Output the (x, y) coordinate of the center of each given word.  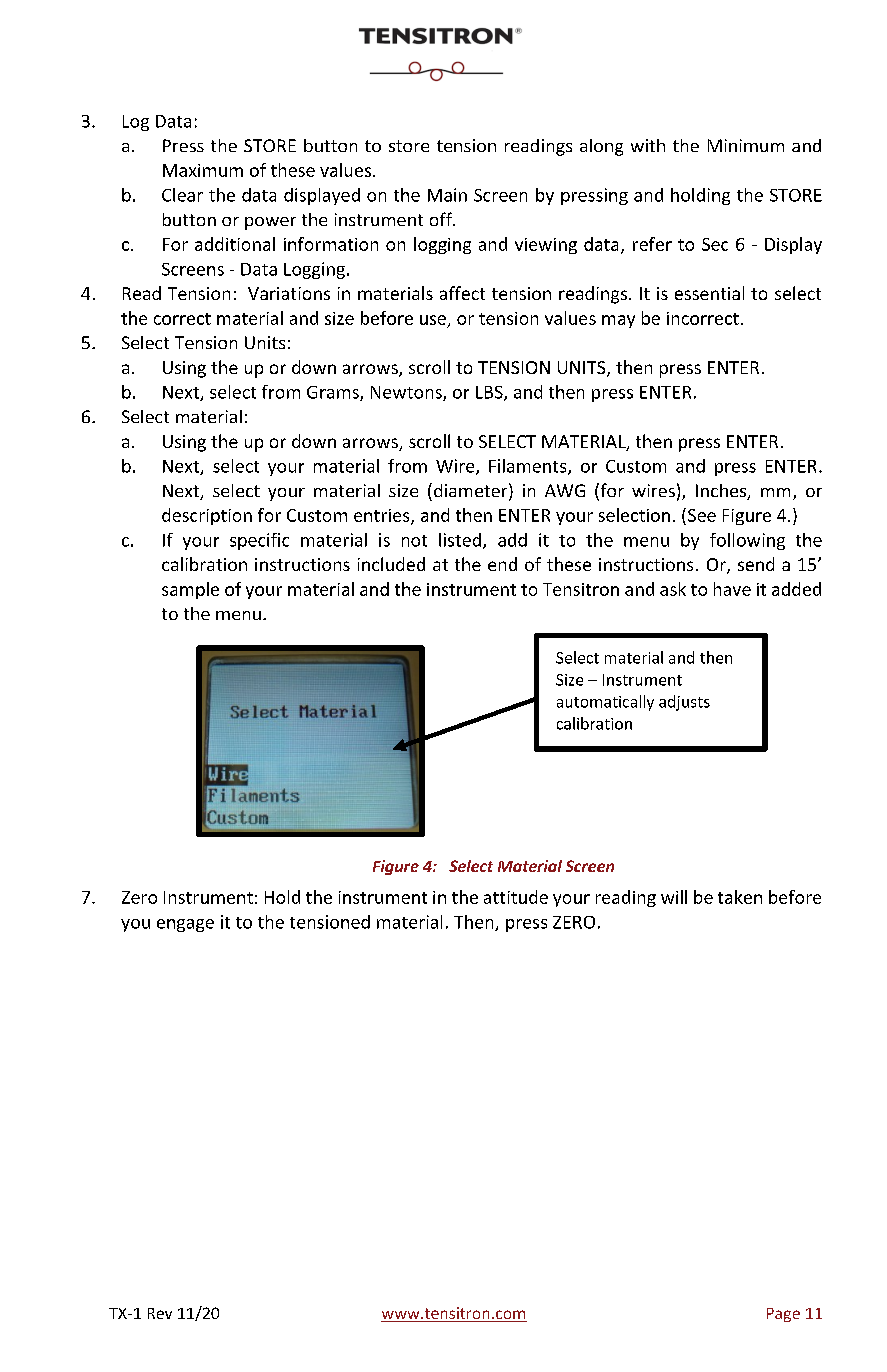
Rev (160, 1313)
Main (447, 195)
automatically (605, 703)
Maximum (203, 170)
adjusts (684, 703)
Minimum (746, 145)
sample (190, 590)
